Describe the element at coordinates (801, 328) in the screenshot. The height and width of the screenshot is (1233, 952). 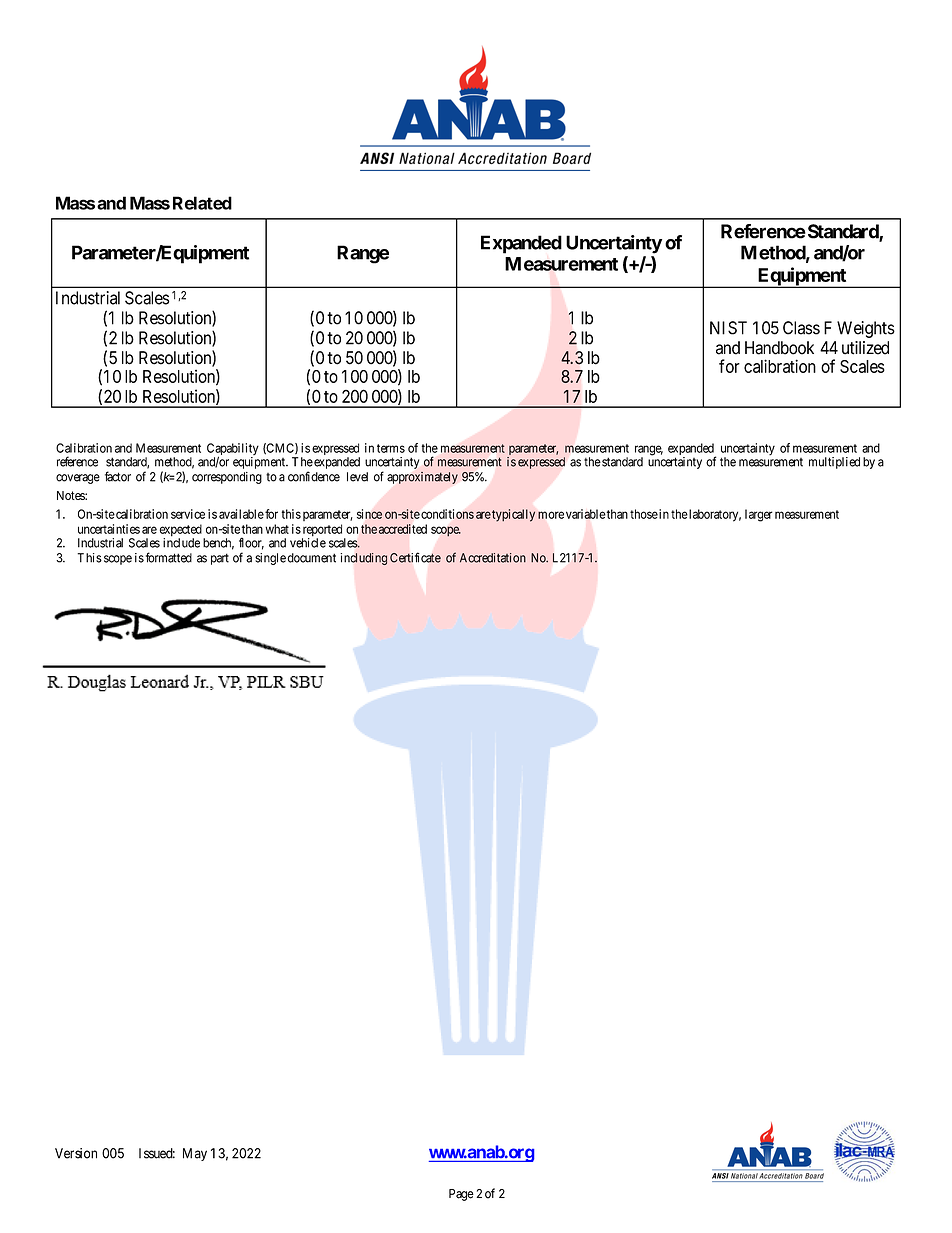
I see `Class` at that location.
